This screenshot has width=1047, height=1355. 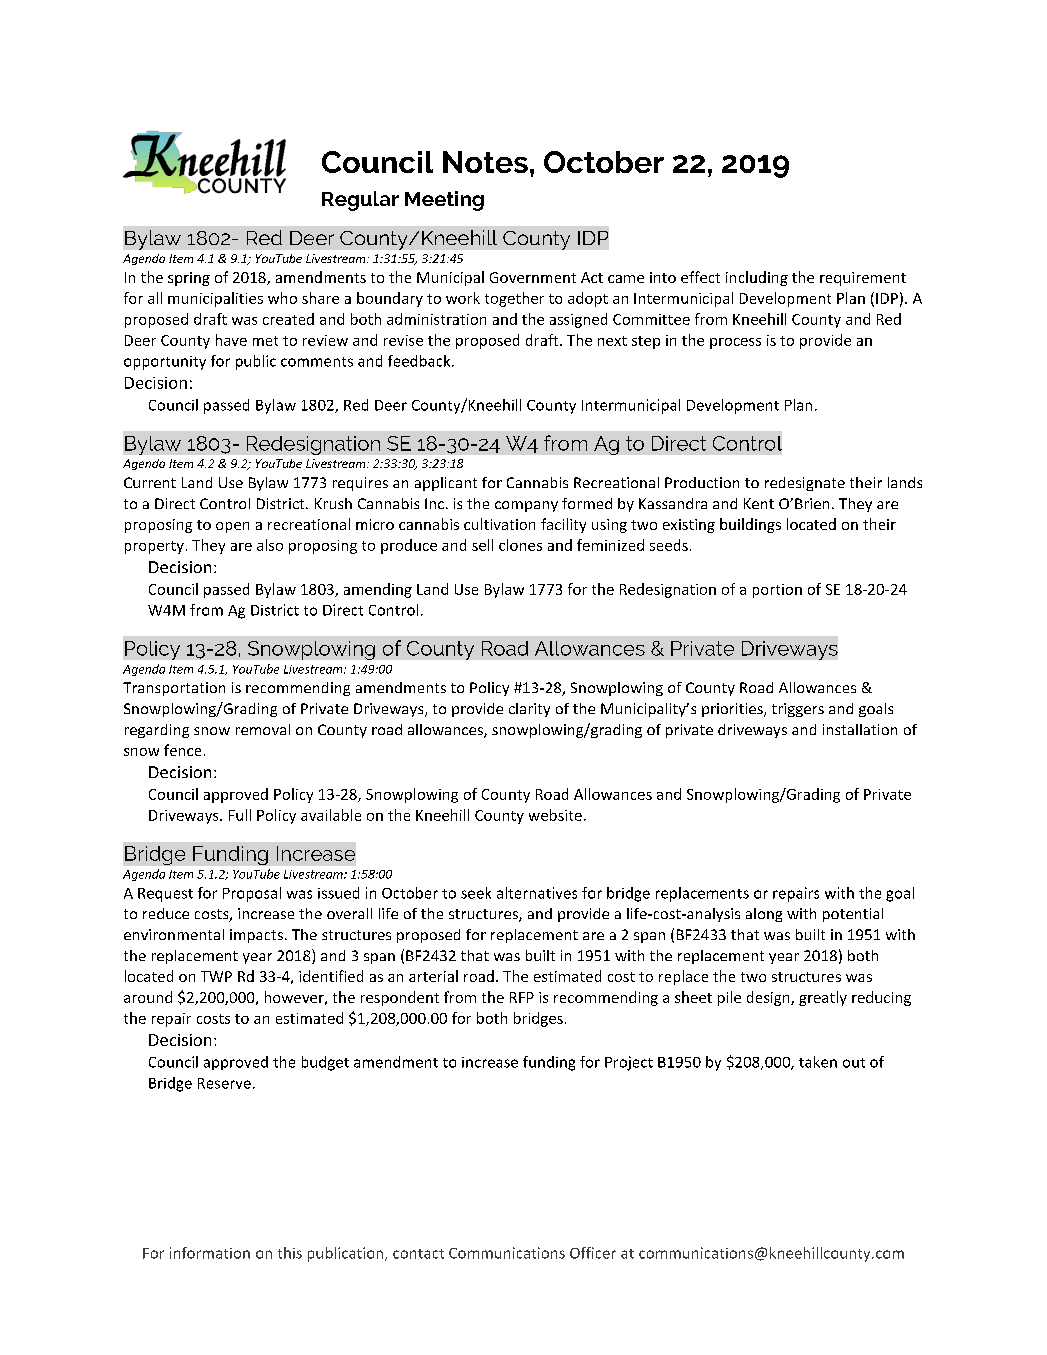 I want to click on removal, so click(x=263, y=729).
